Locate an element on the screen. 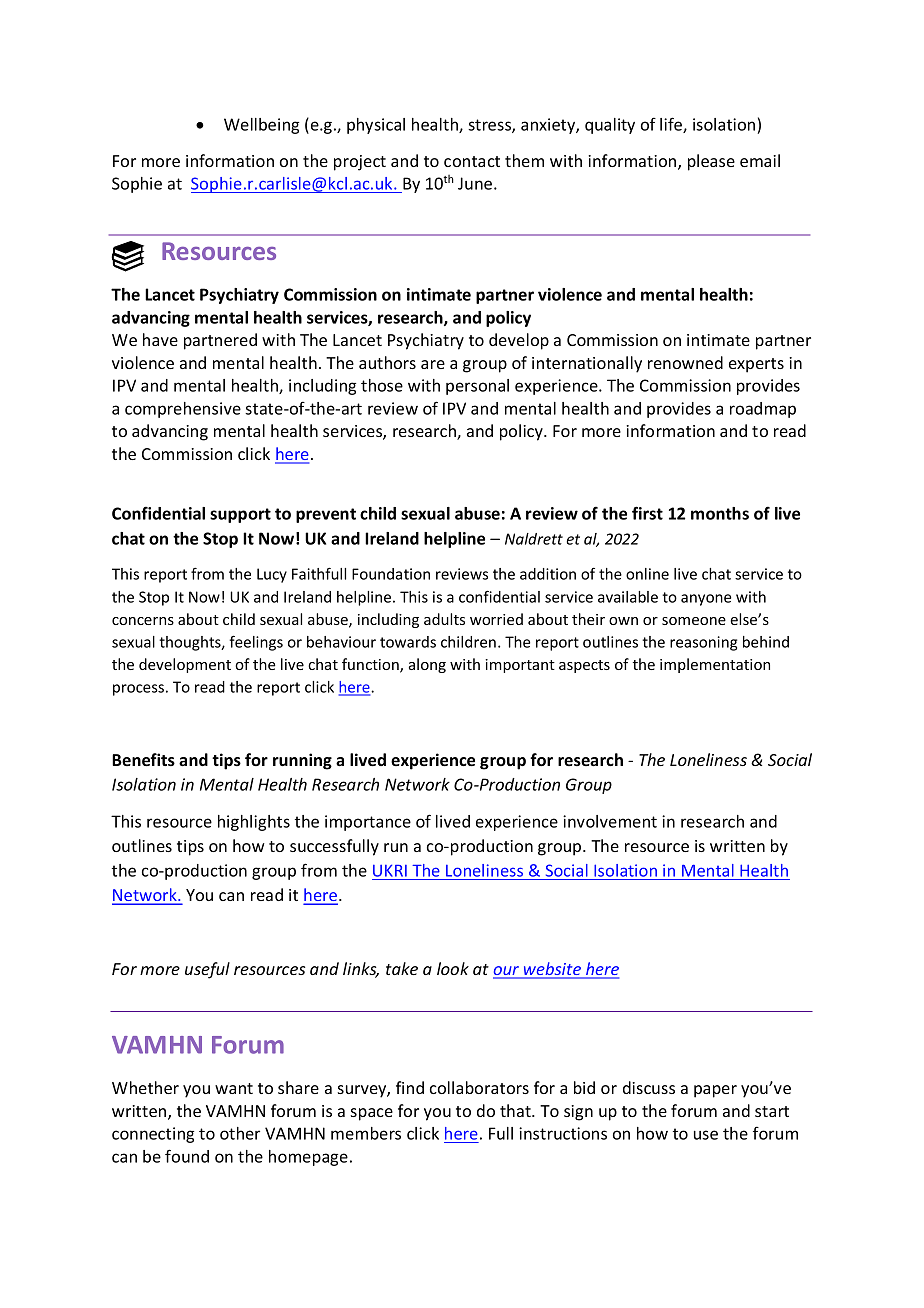 The width and height of the screenshot is (924, 1308). involvement is located at coordinates (610, 821).
